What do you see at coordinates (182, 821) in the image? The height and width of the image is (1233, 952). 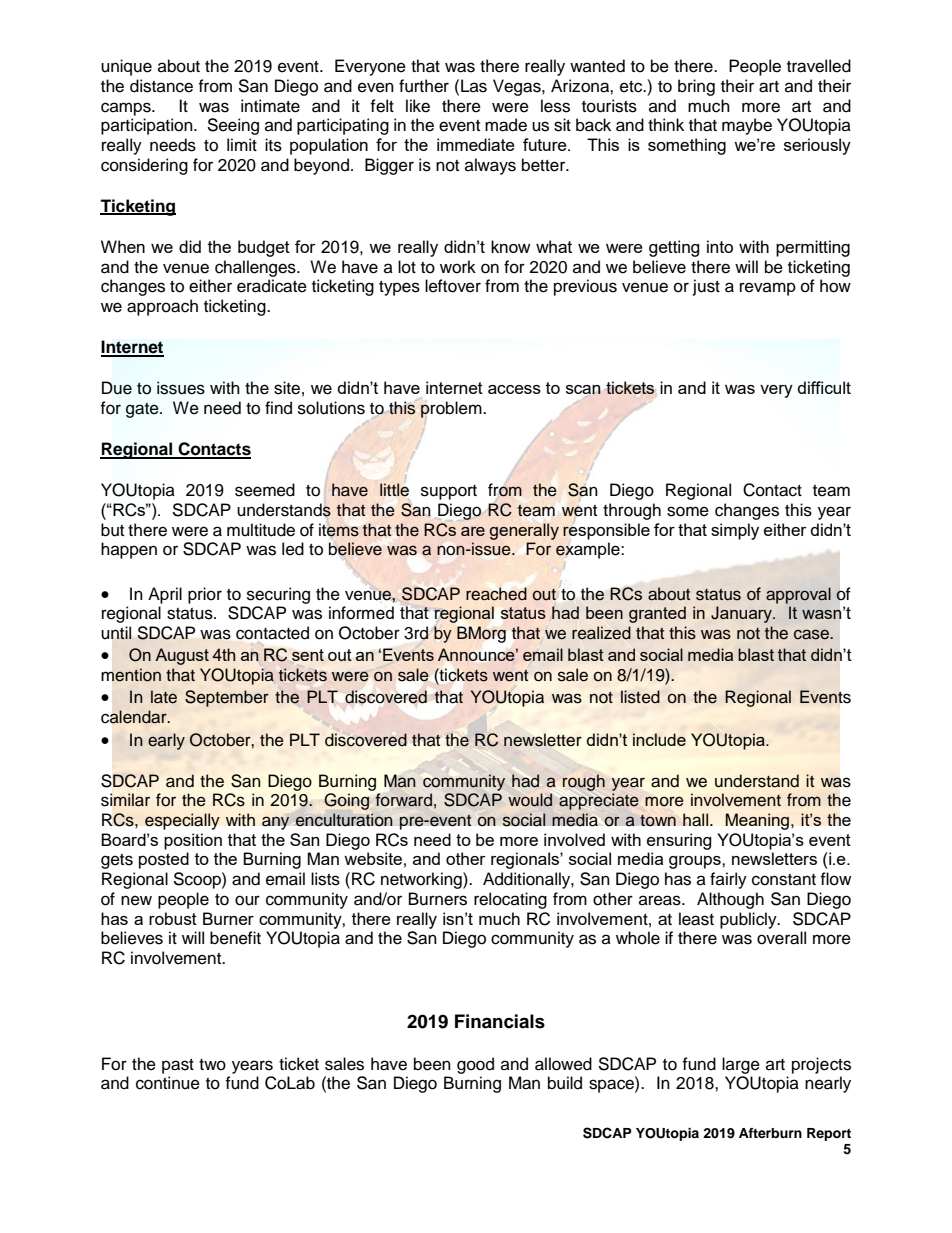 I see `especially` at bounding box center [182, 821].
